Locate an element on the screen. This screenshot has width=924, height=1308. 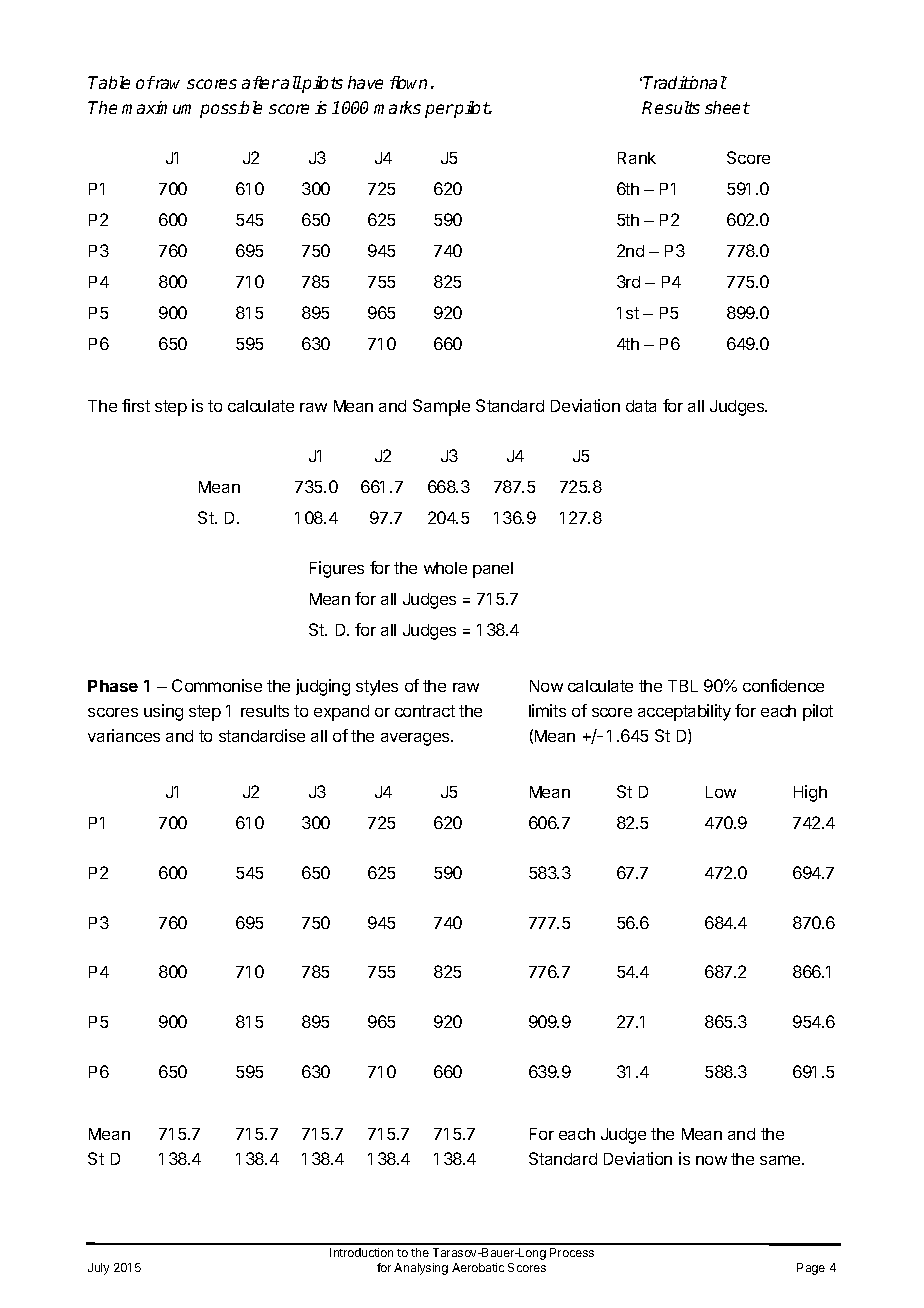
High is located at coordinates (810, 793).
